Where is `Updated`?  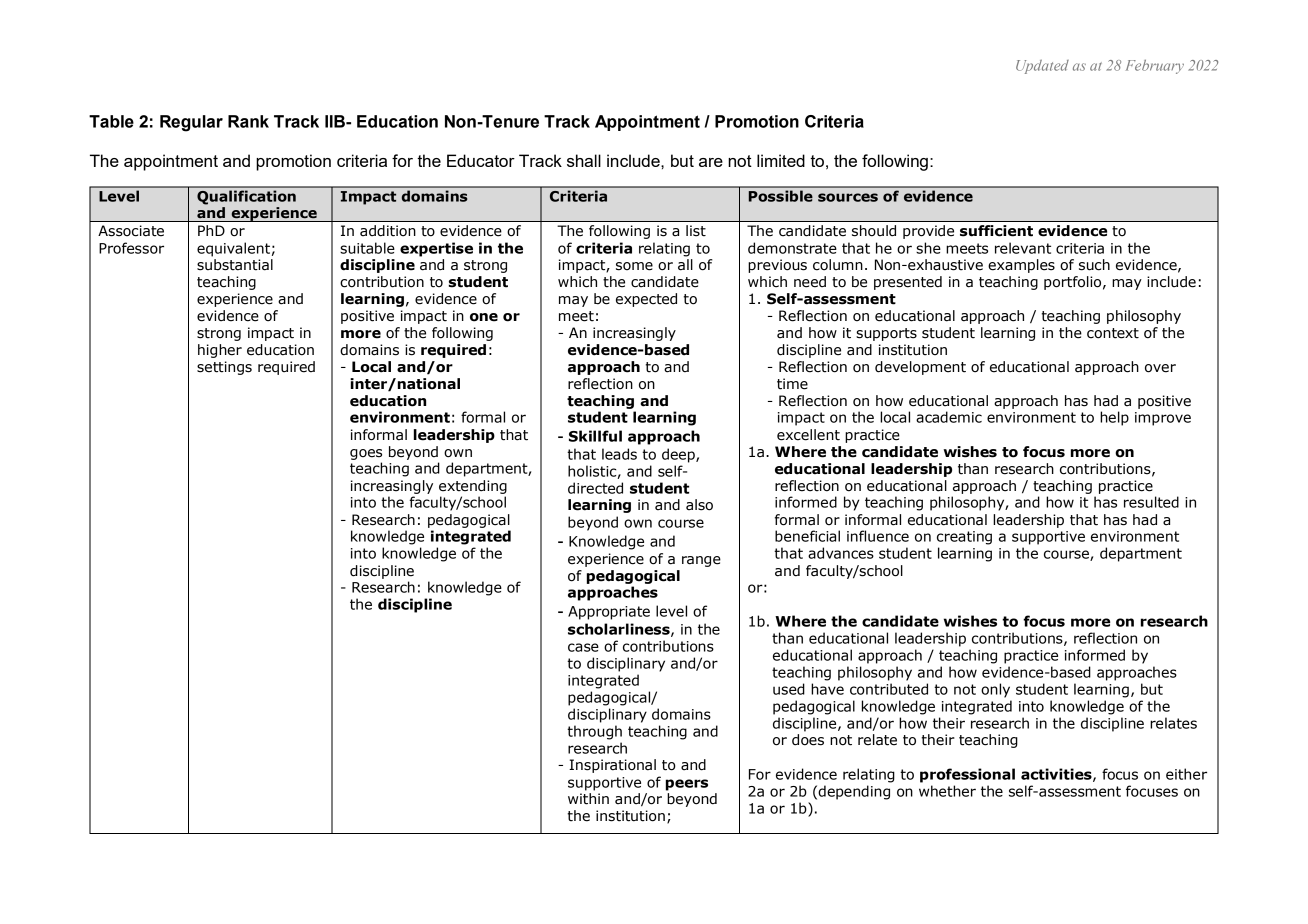
Updated is located at coordinates (1042, 67).
